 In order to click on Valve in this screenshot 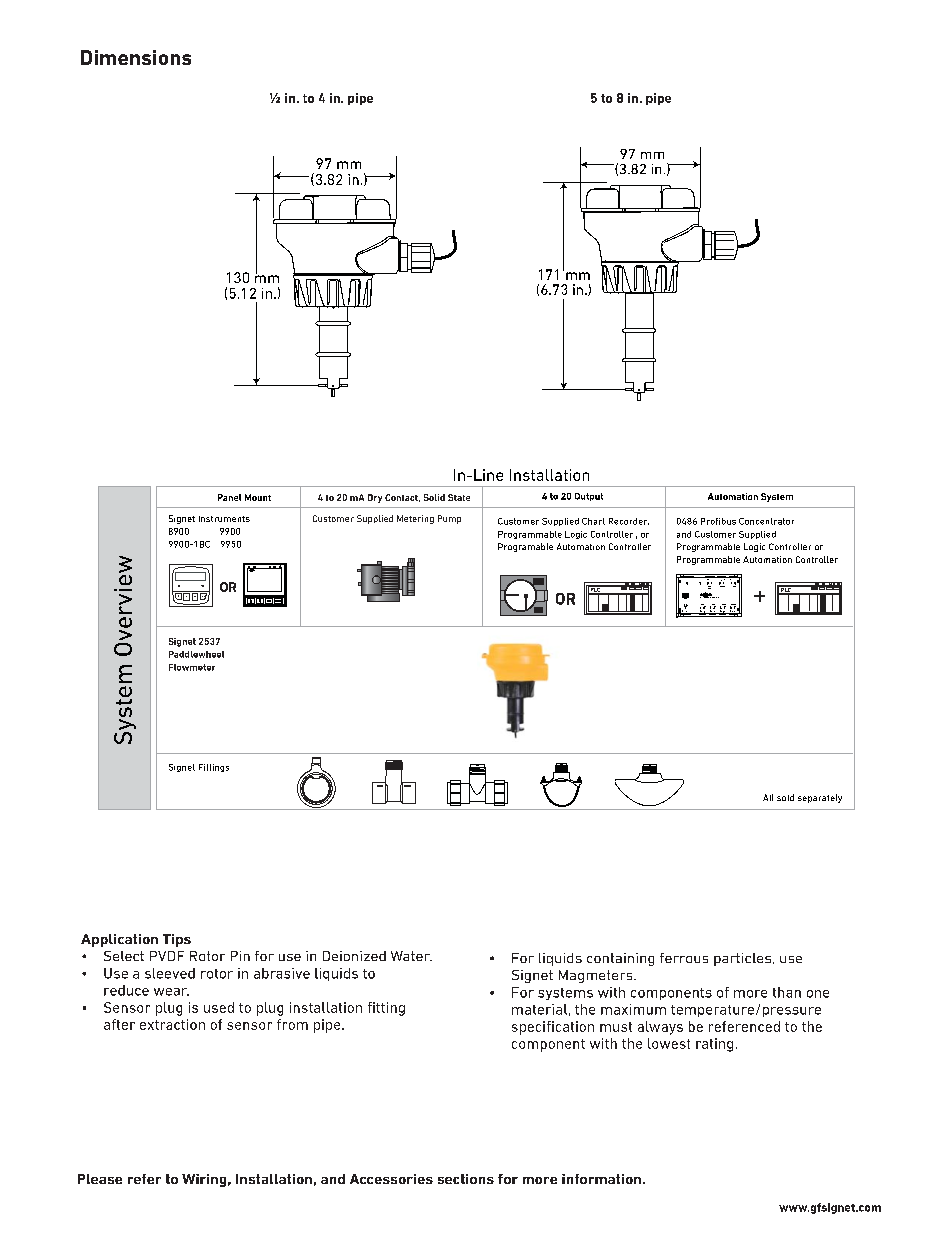, I will do `click(709, 587)`.
